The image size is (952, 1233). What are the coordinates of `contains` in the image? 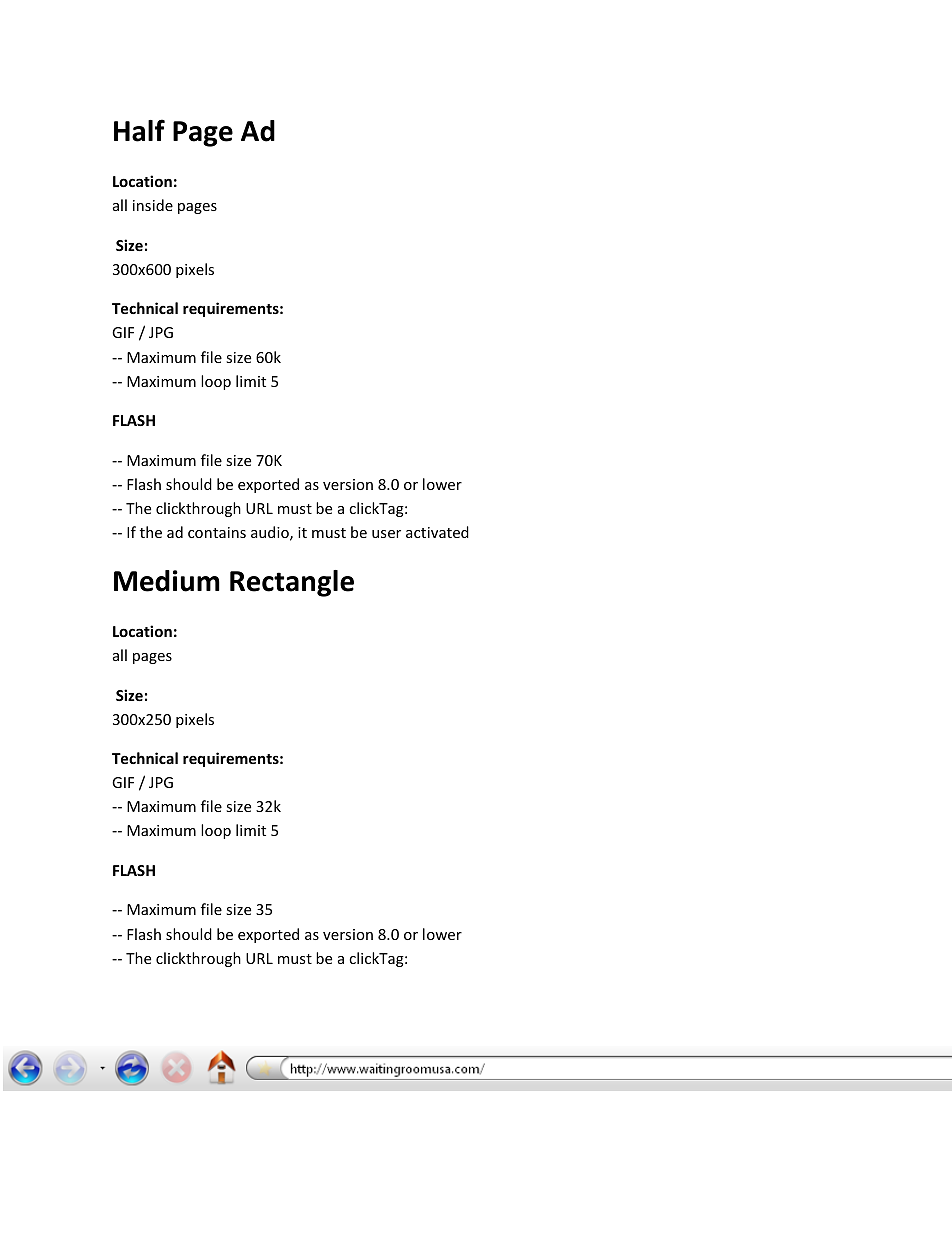 It's located at (217, 532).
